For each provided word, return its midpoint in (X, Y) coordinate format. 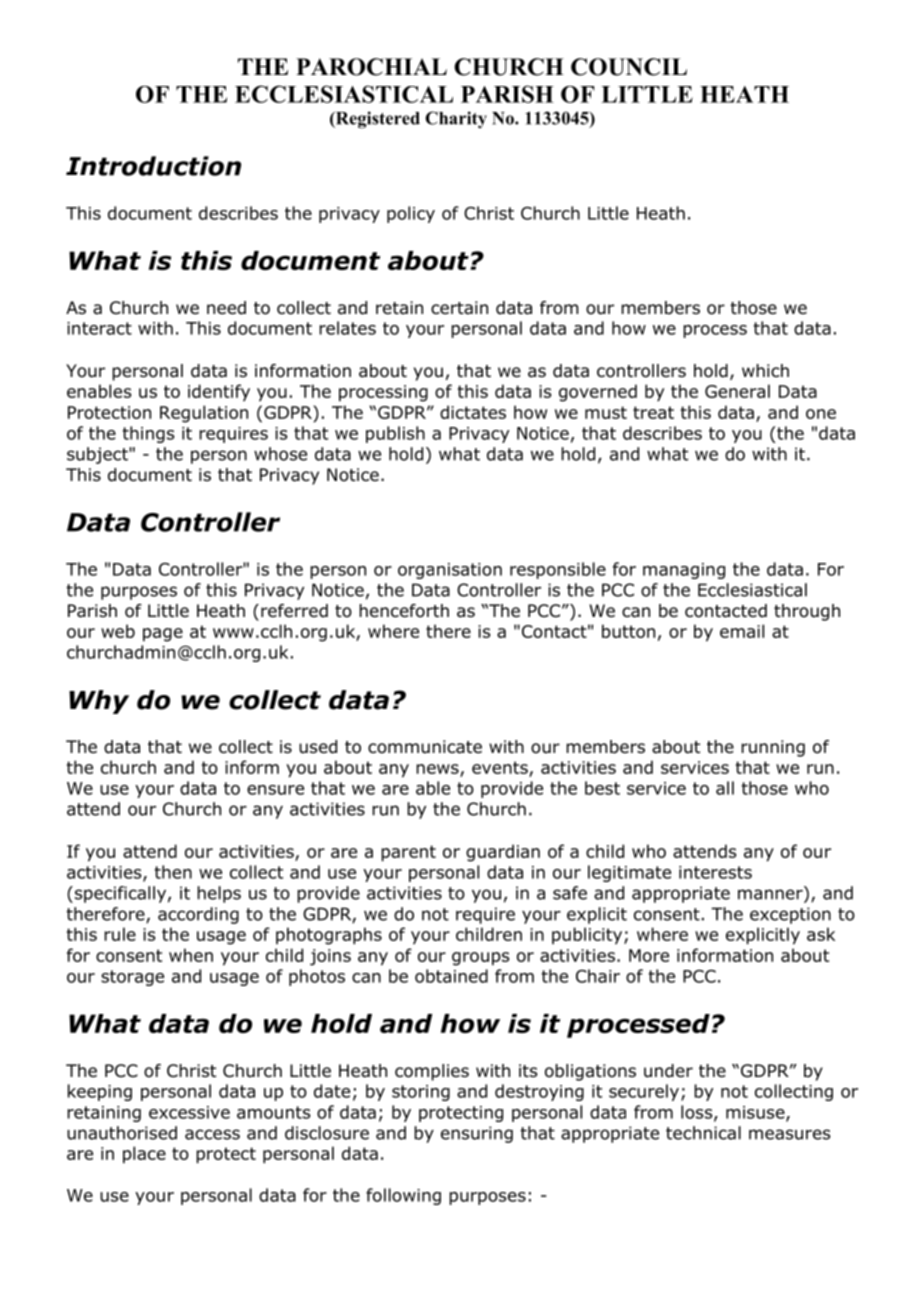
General (737, 391)
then (173, 872)
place (144, 1155)
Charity (456, 119)
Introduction (153, 166)
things (148, 434)
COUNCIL (629, 67)
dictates (473, 412)
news (437, 769)
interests (715, 872)
